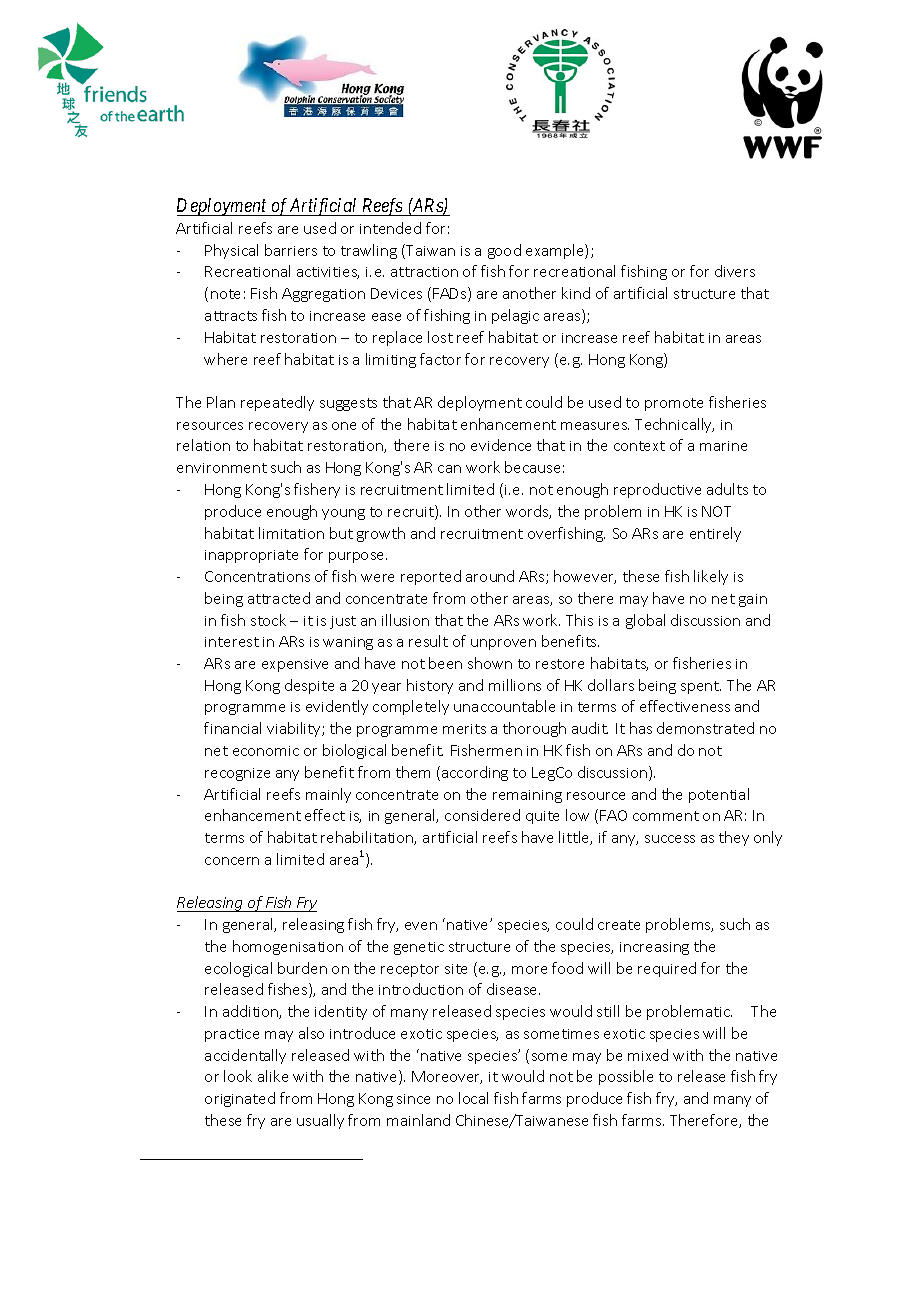 This screenshot has height=1308, width=924. I want to click on around, so click(490, 576).
